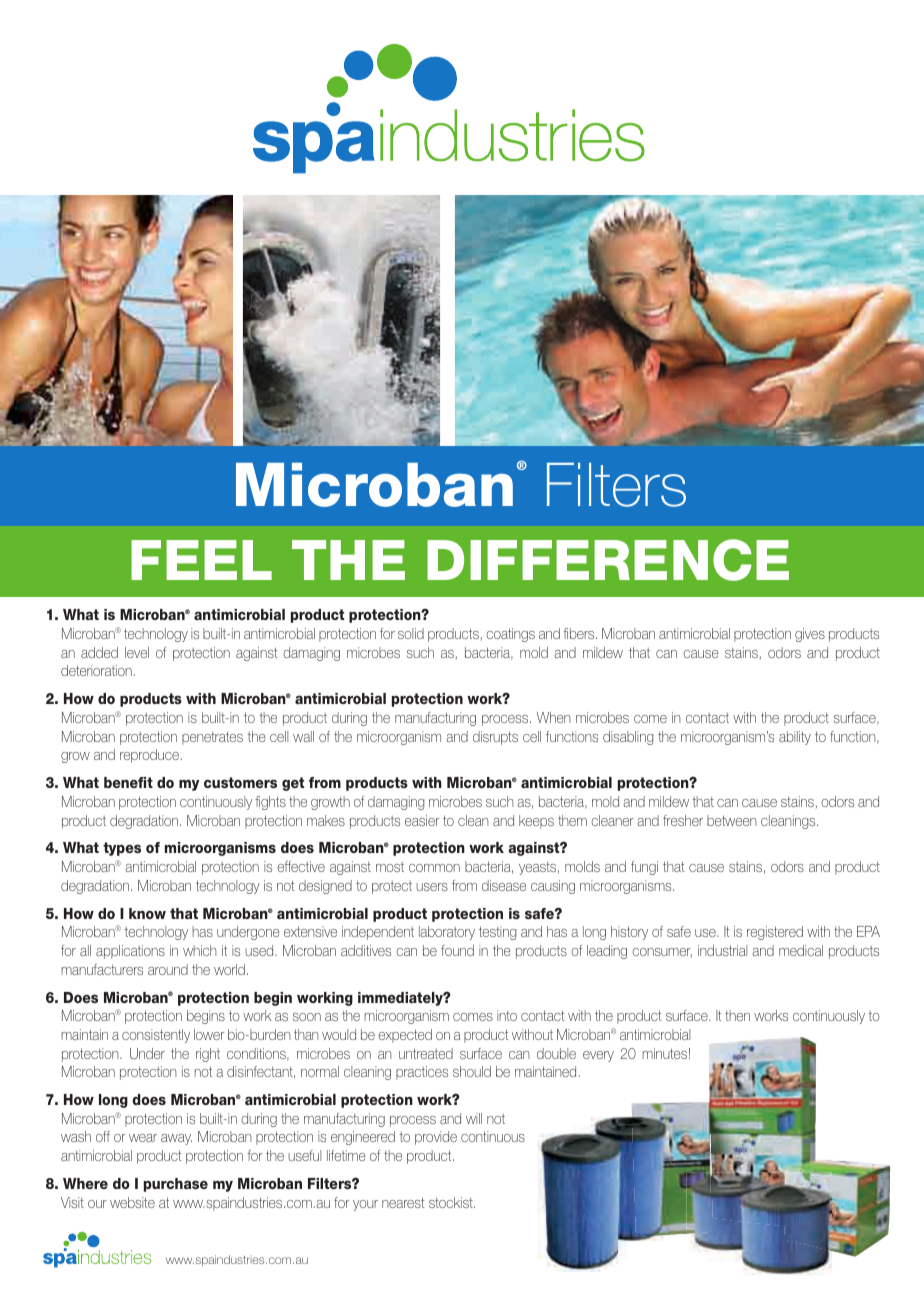  Describe the element at coordinates (176, 1185) in the page. I see `purchase` at that location.
